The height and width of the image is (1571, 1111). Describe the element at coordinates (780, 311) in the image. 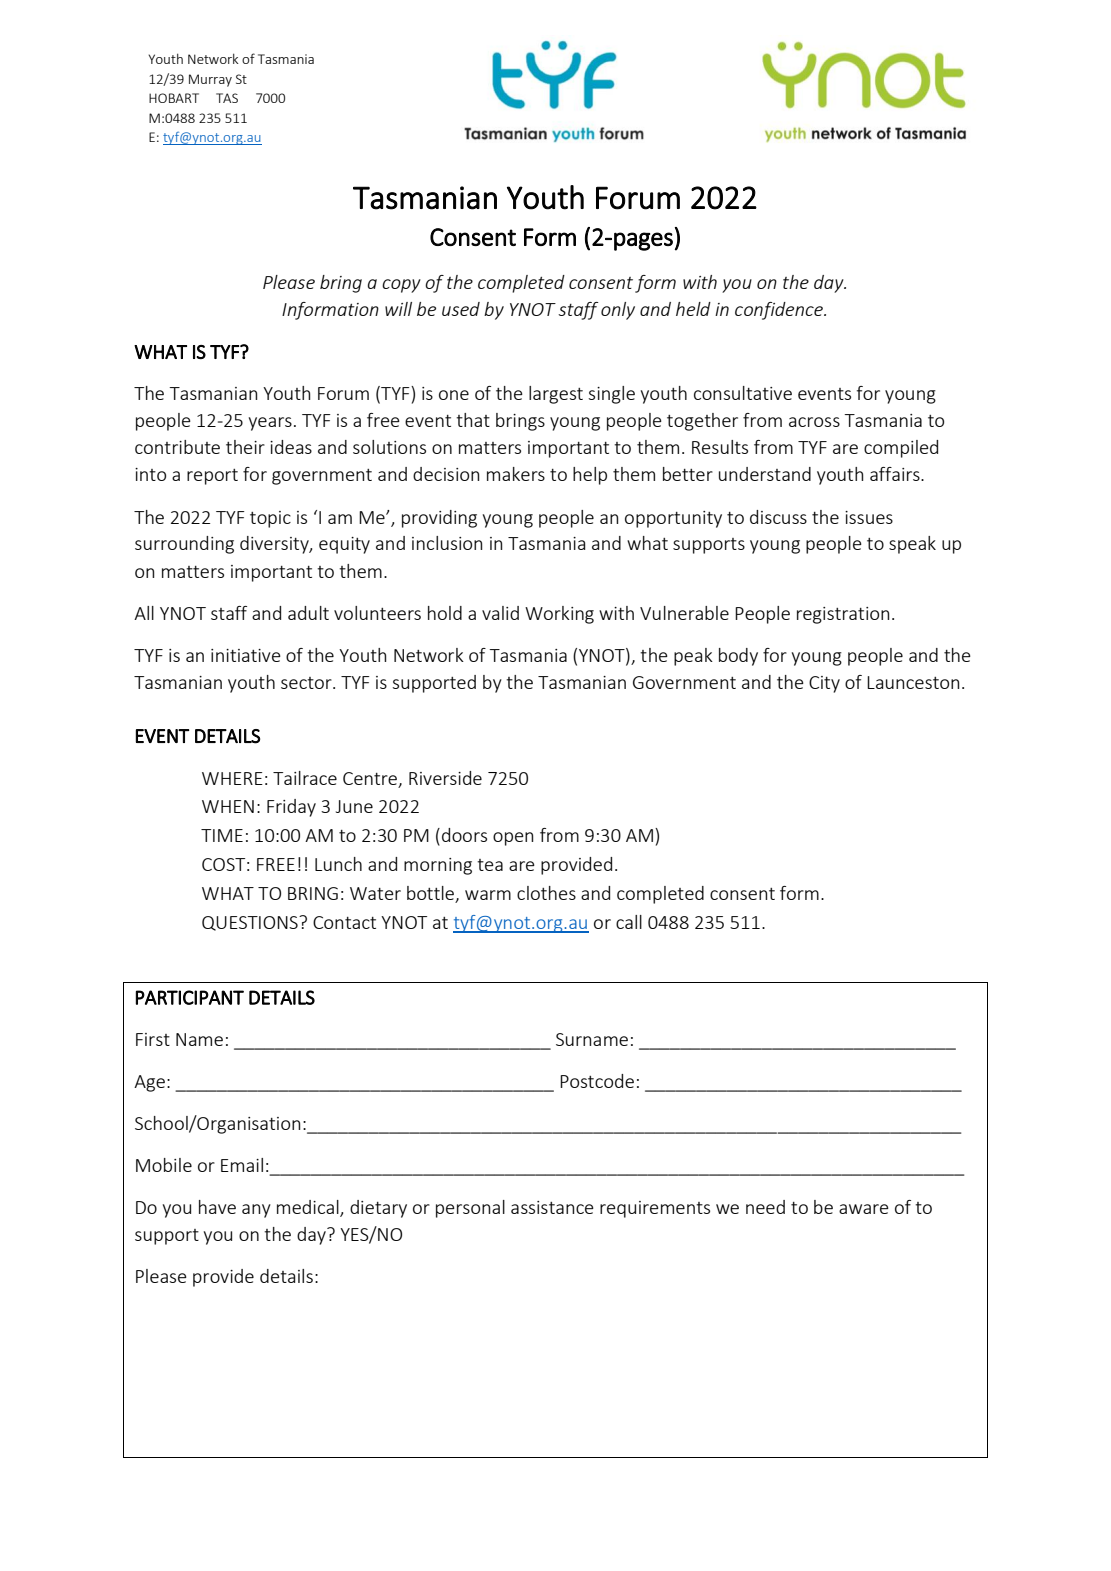

I see `confidence` at that location.
